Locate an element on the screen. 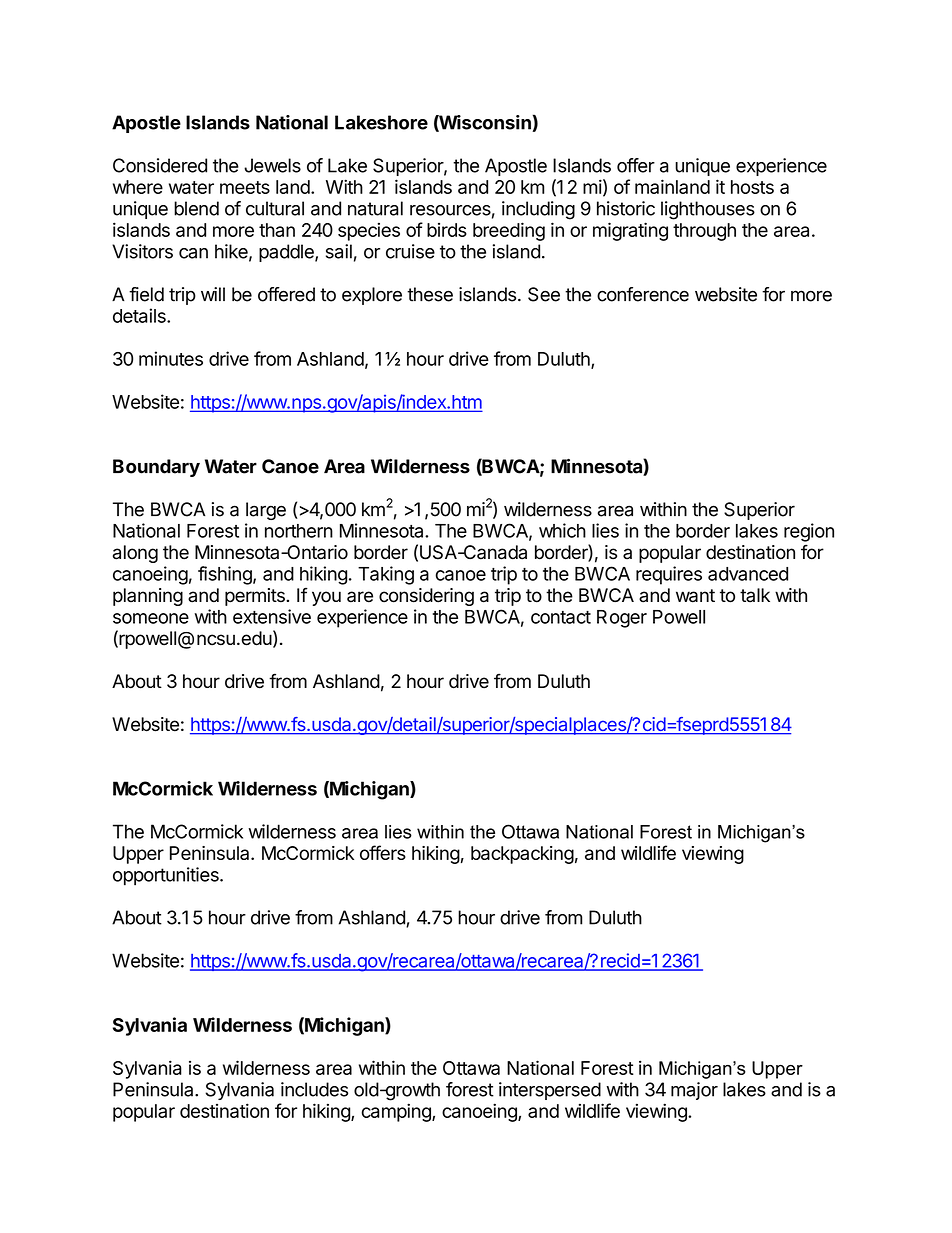  hosts is located at coordinates (752, 187).
